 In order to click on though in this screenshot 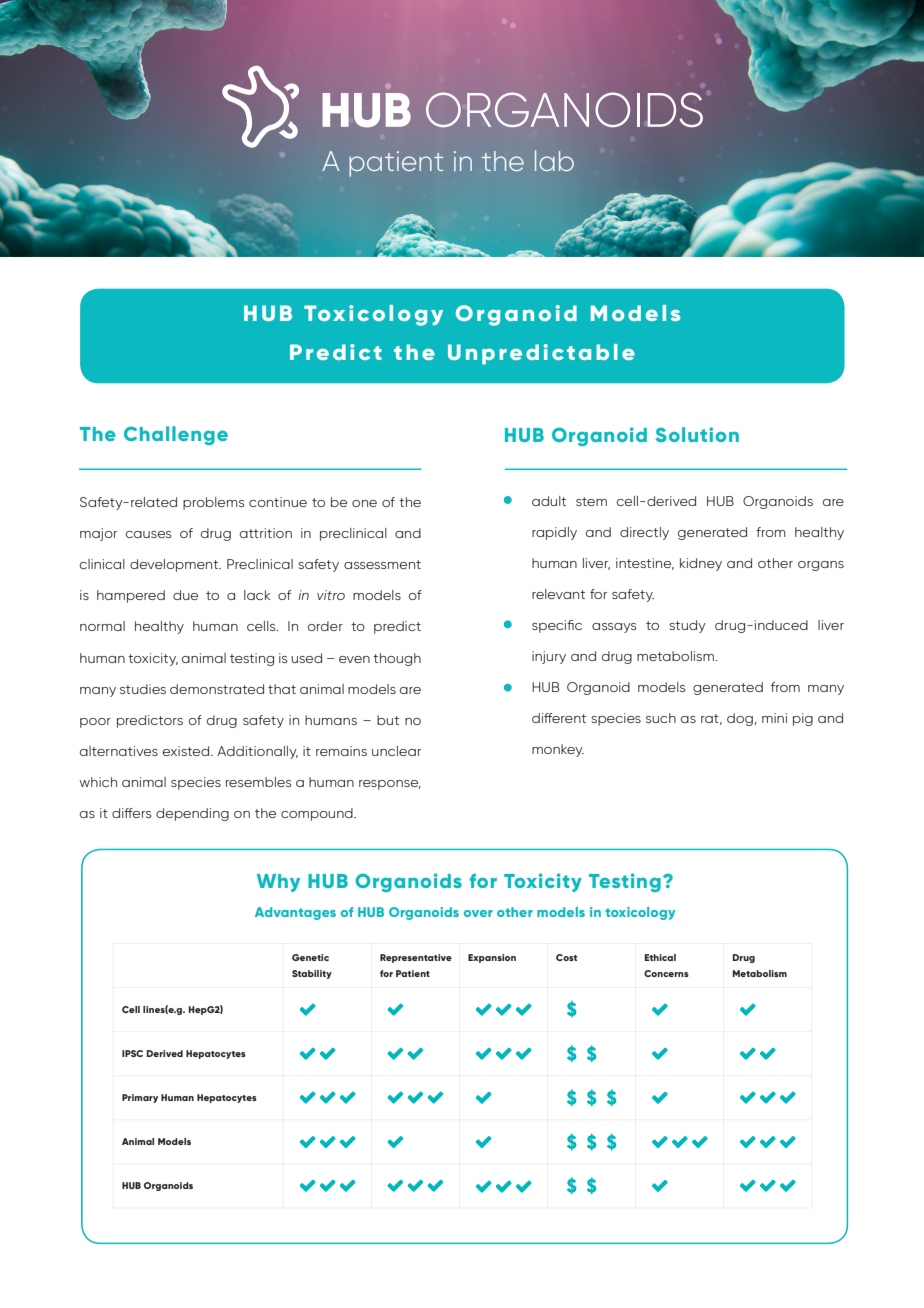, I will do `click(397, 659)`.
